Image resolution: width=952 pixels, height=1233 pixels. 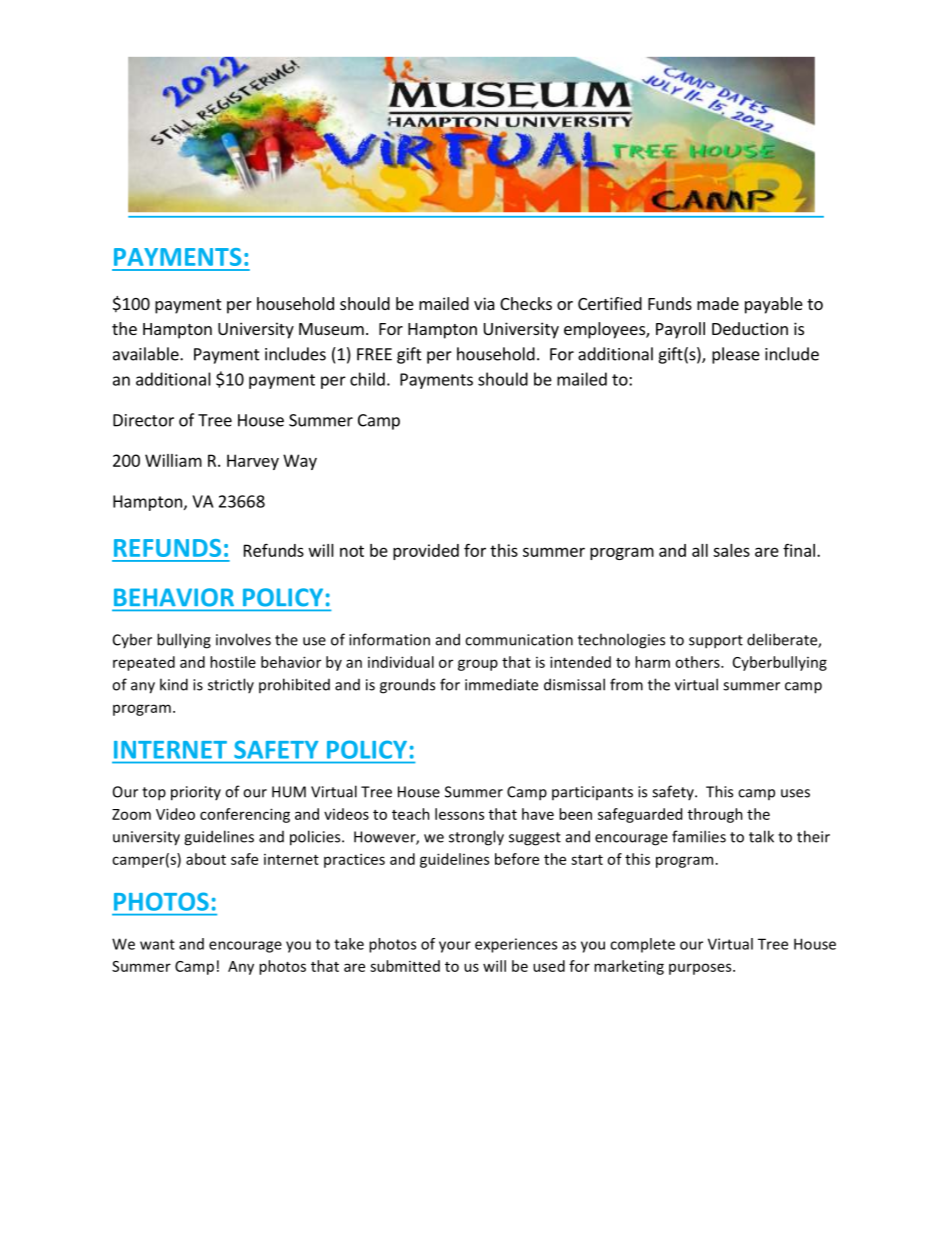 What do you see at coordinates (157, 944) in the screenshot?
I see `want` at bounding box center [157, 944].
